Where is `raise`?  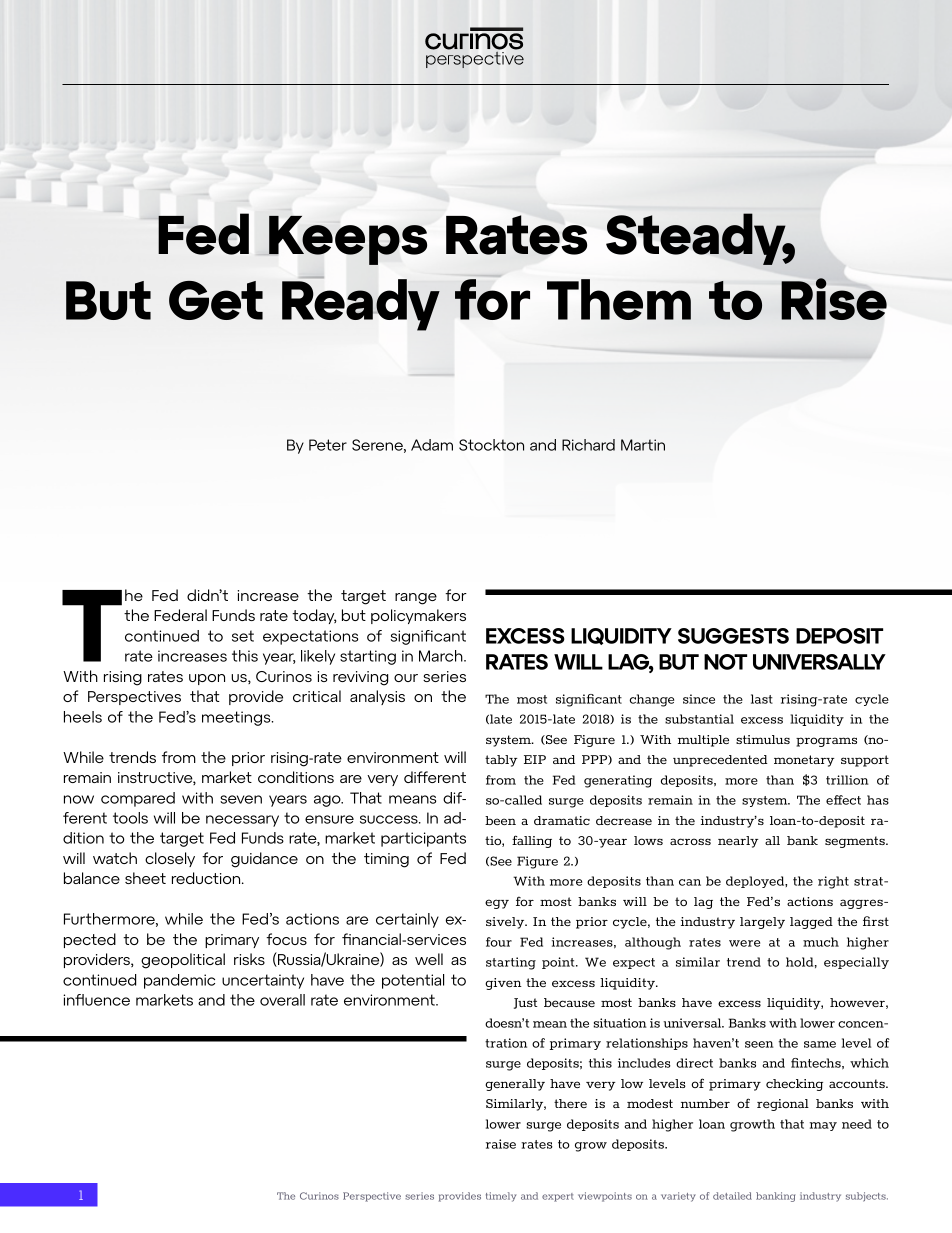
raise is located at coordinates (501, 1144).
